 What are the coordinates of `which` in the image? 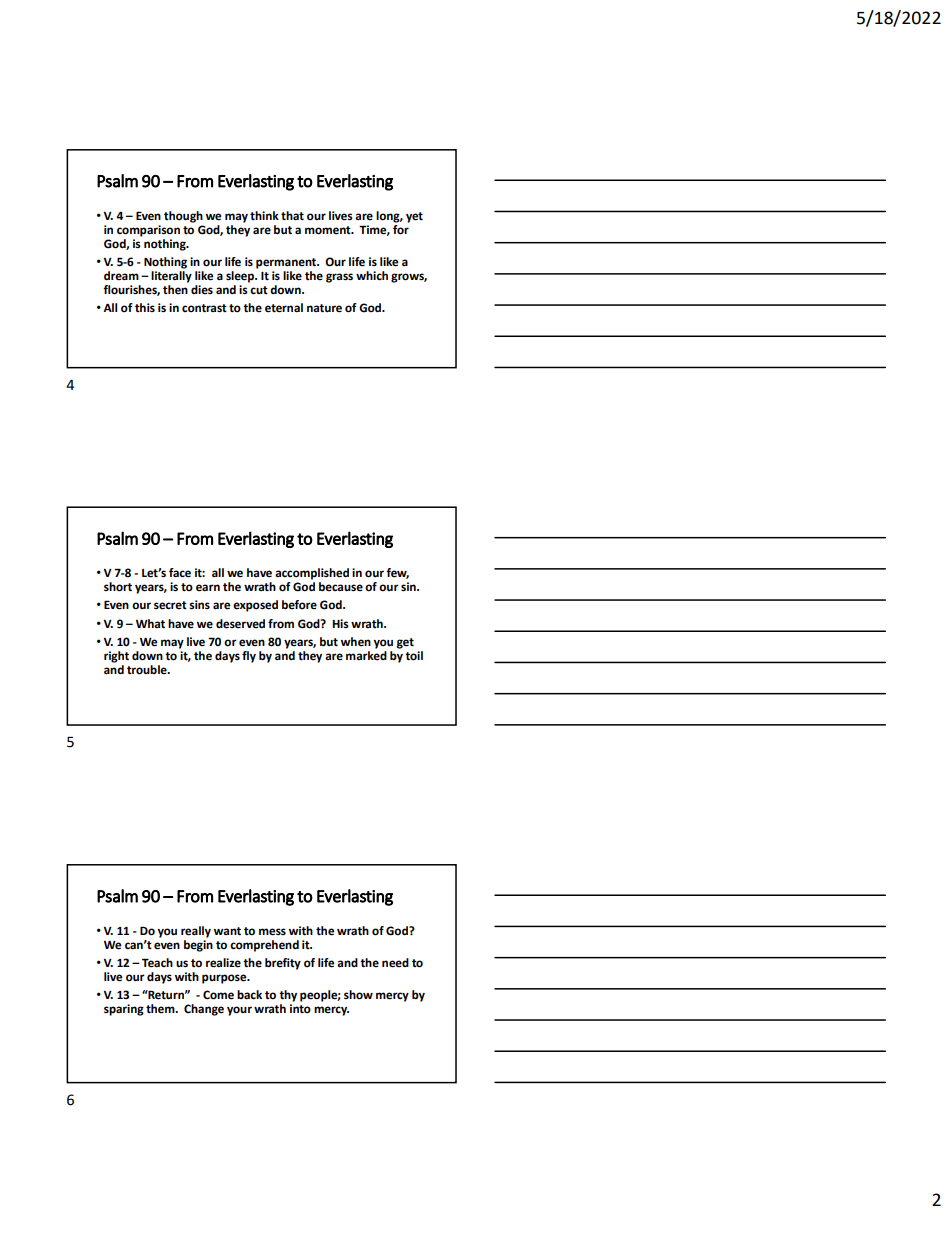 It's located at (372, 276).
